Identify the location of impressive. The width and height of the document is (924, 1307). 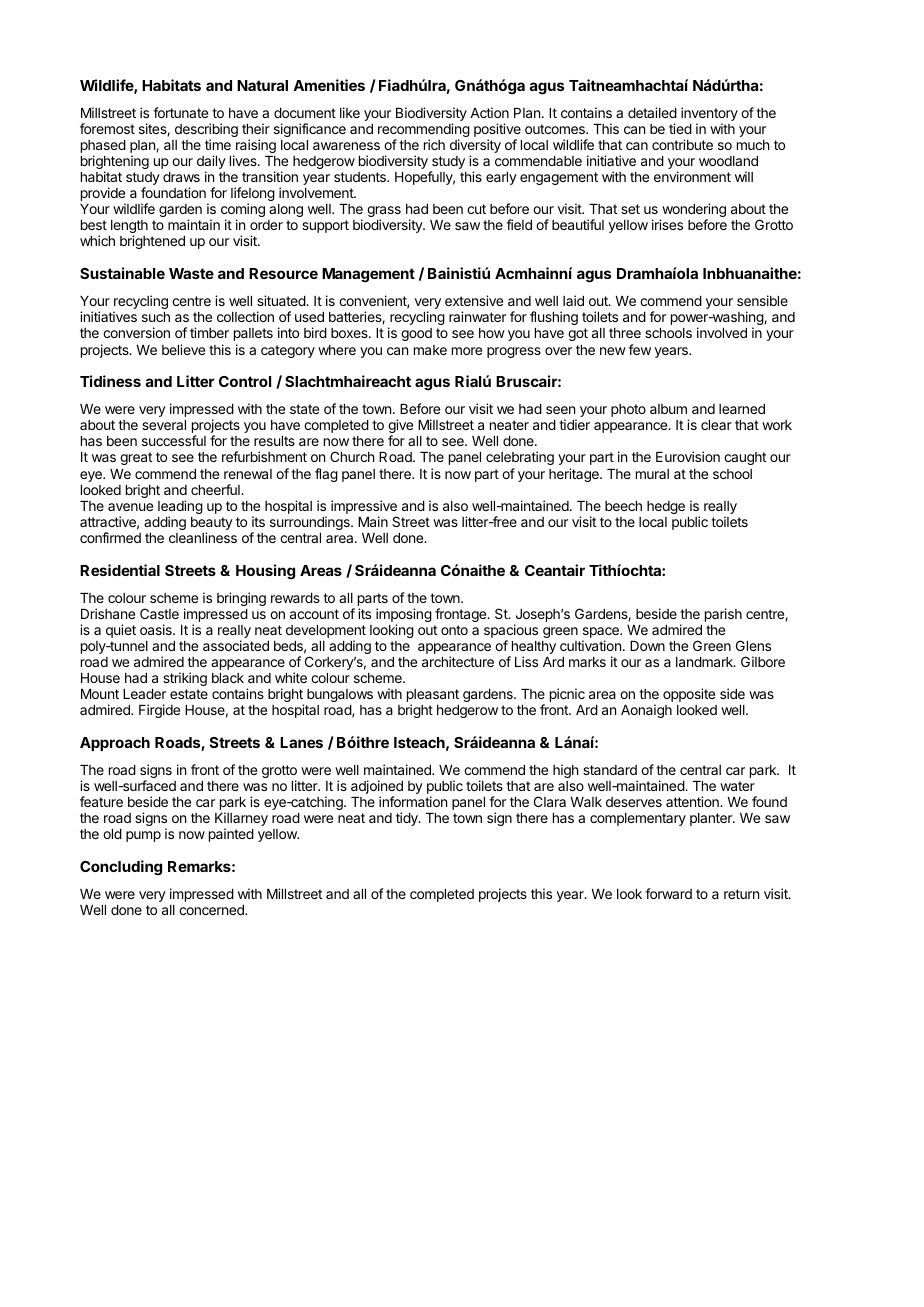
(364, 508).
